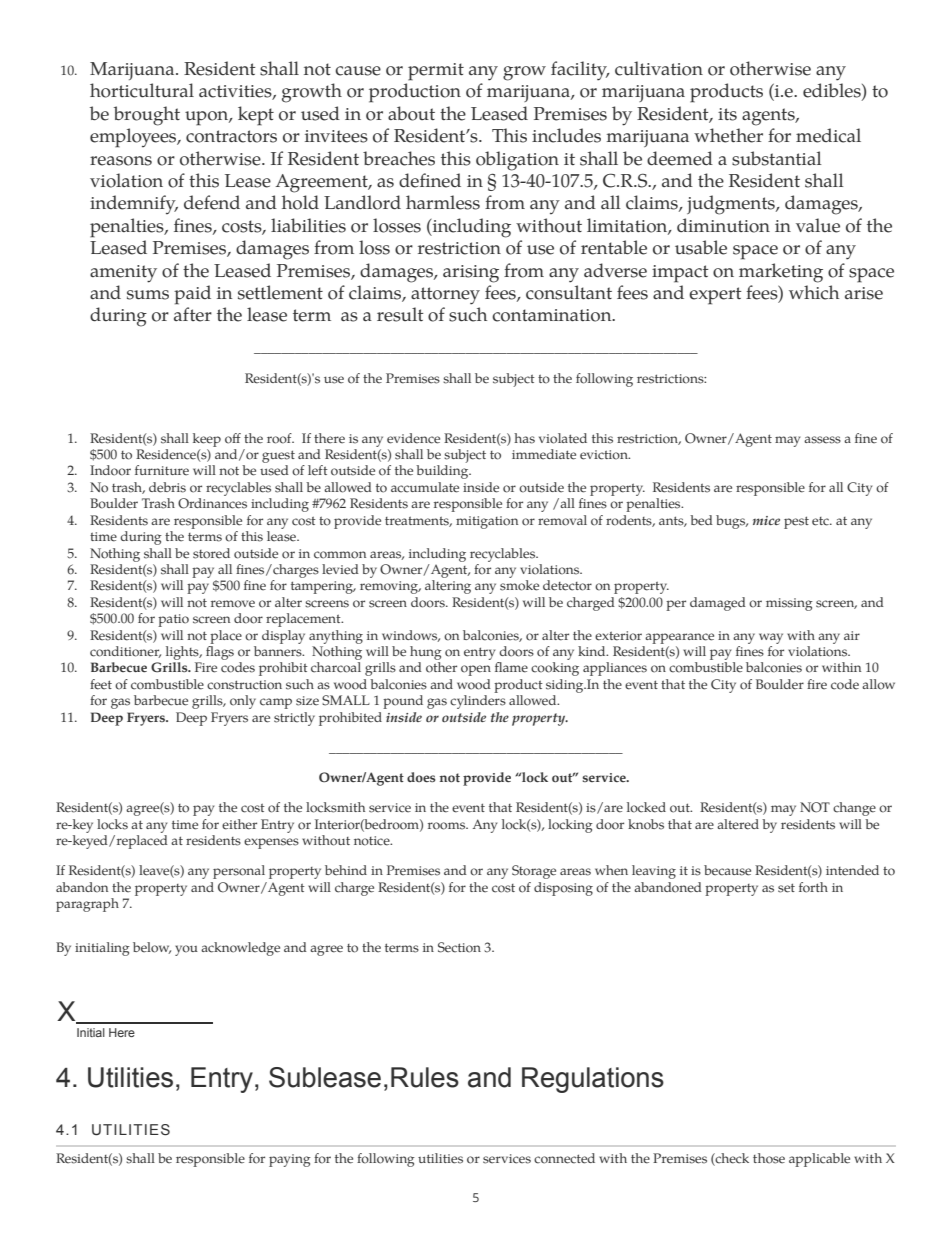  I want to click on connected, so click(564, 1158).
